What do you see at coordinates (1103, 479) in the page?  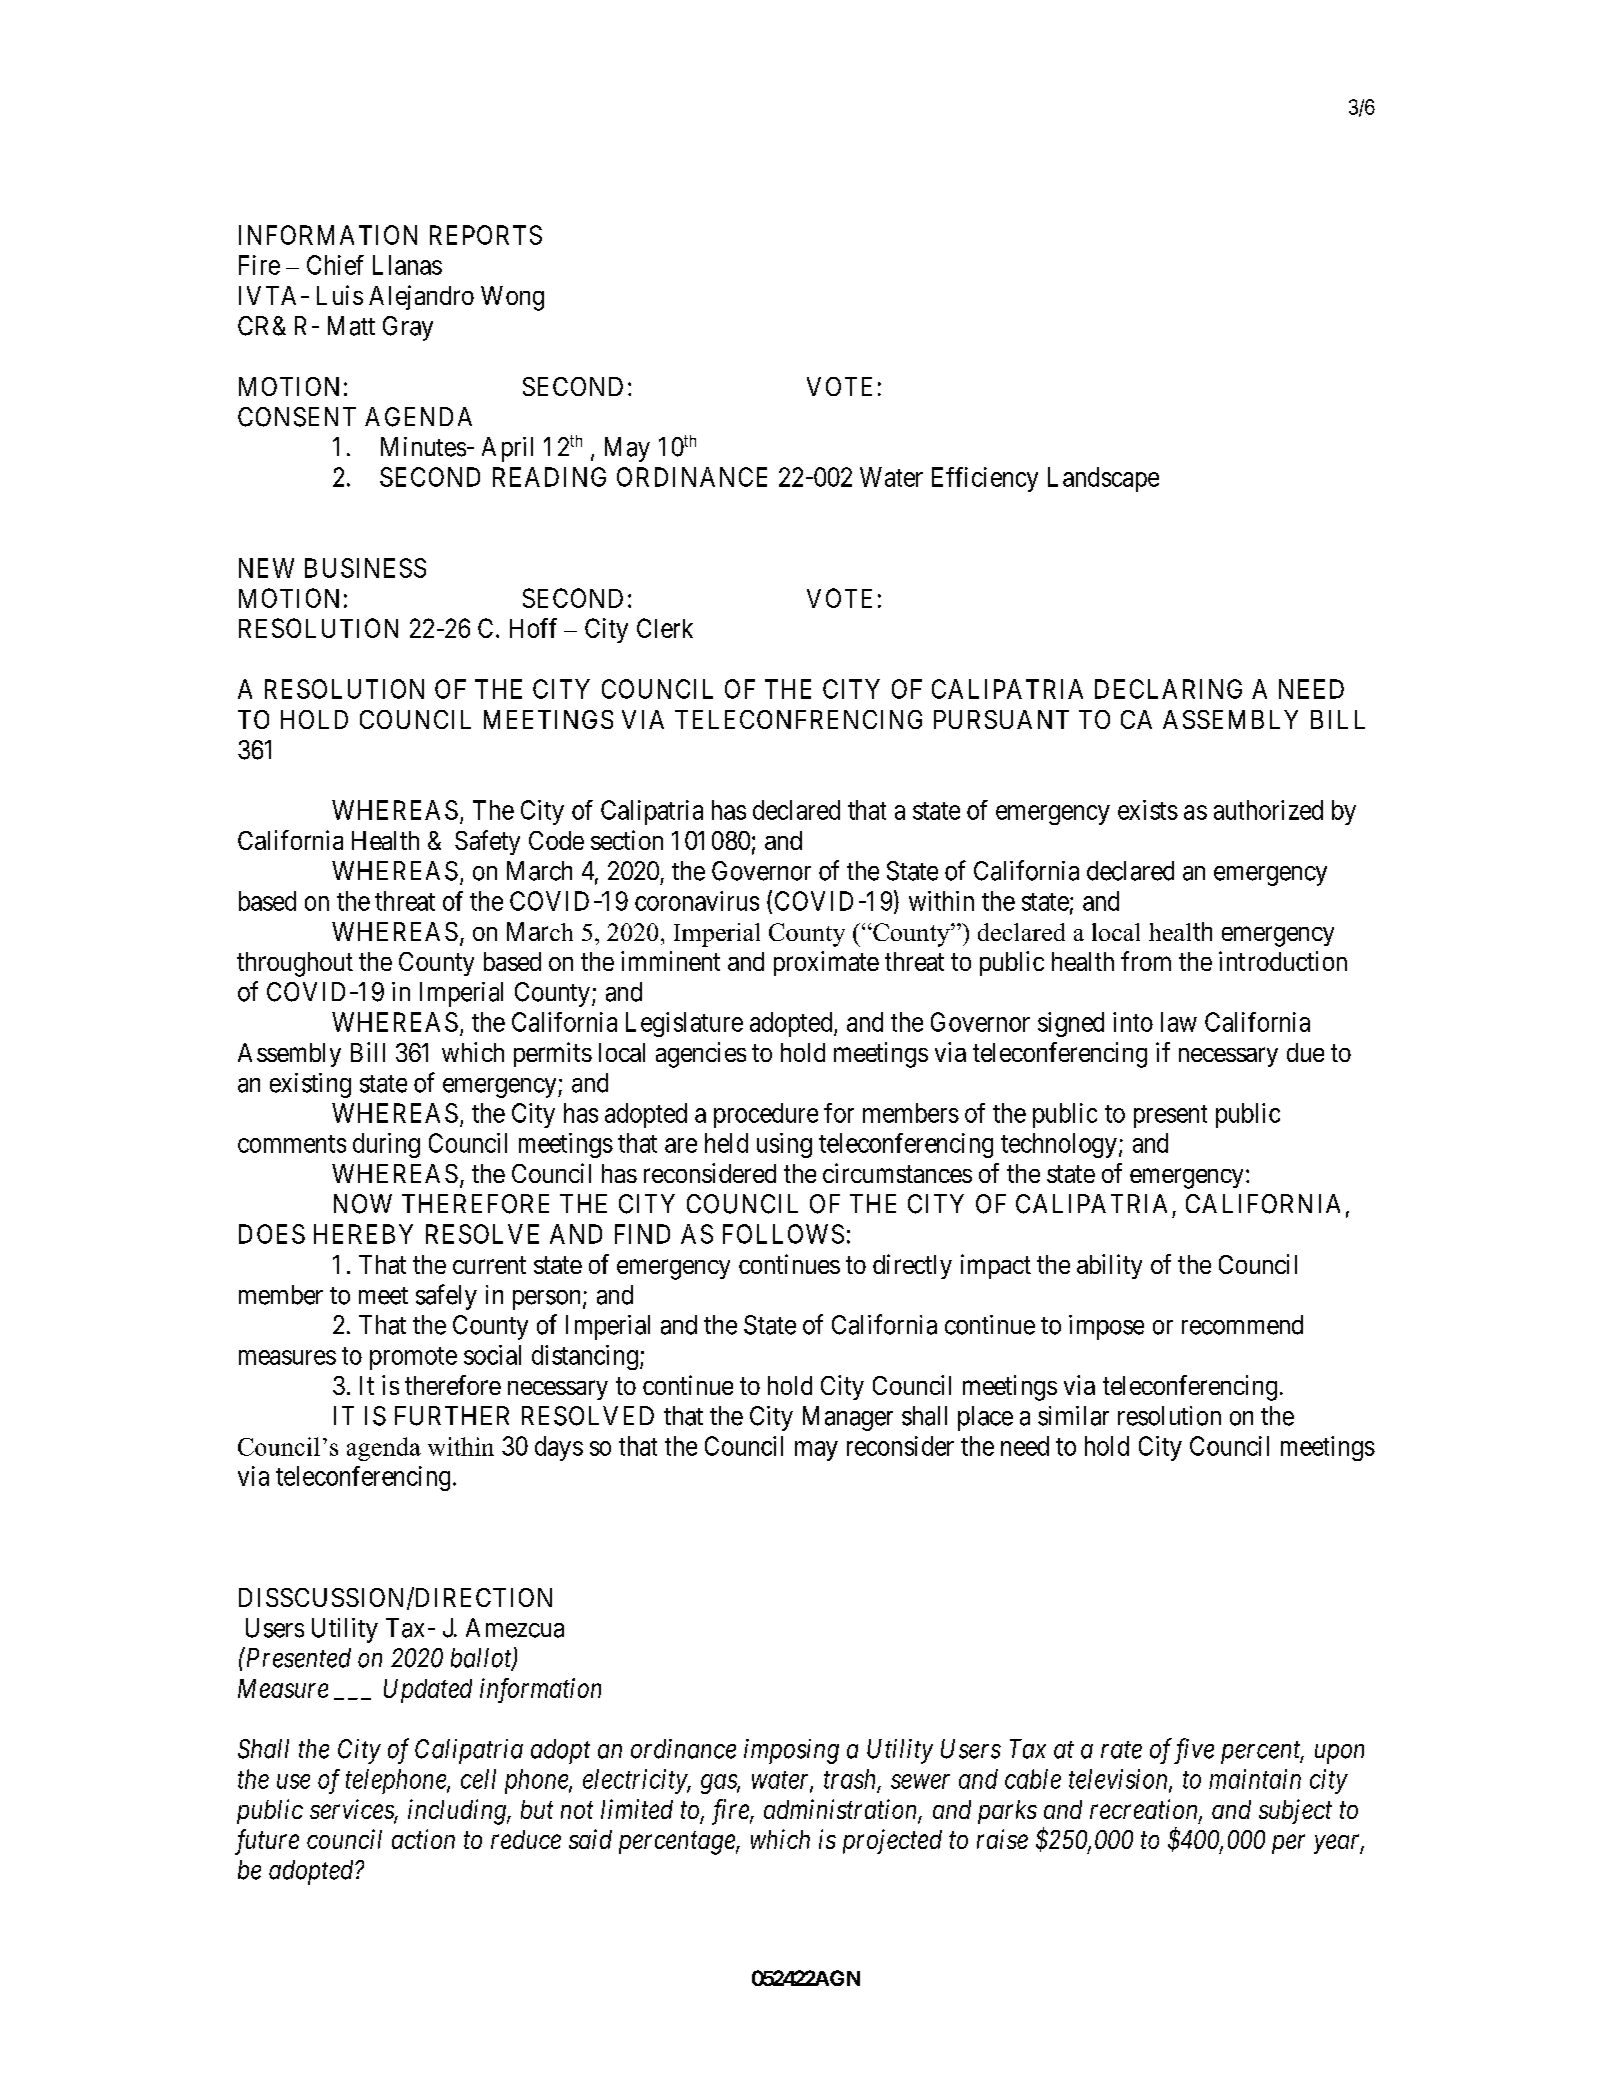 I see `Landscape` at bounding box center [1103, 479].
